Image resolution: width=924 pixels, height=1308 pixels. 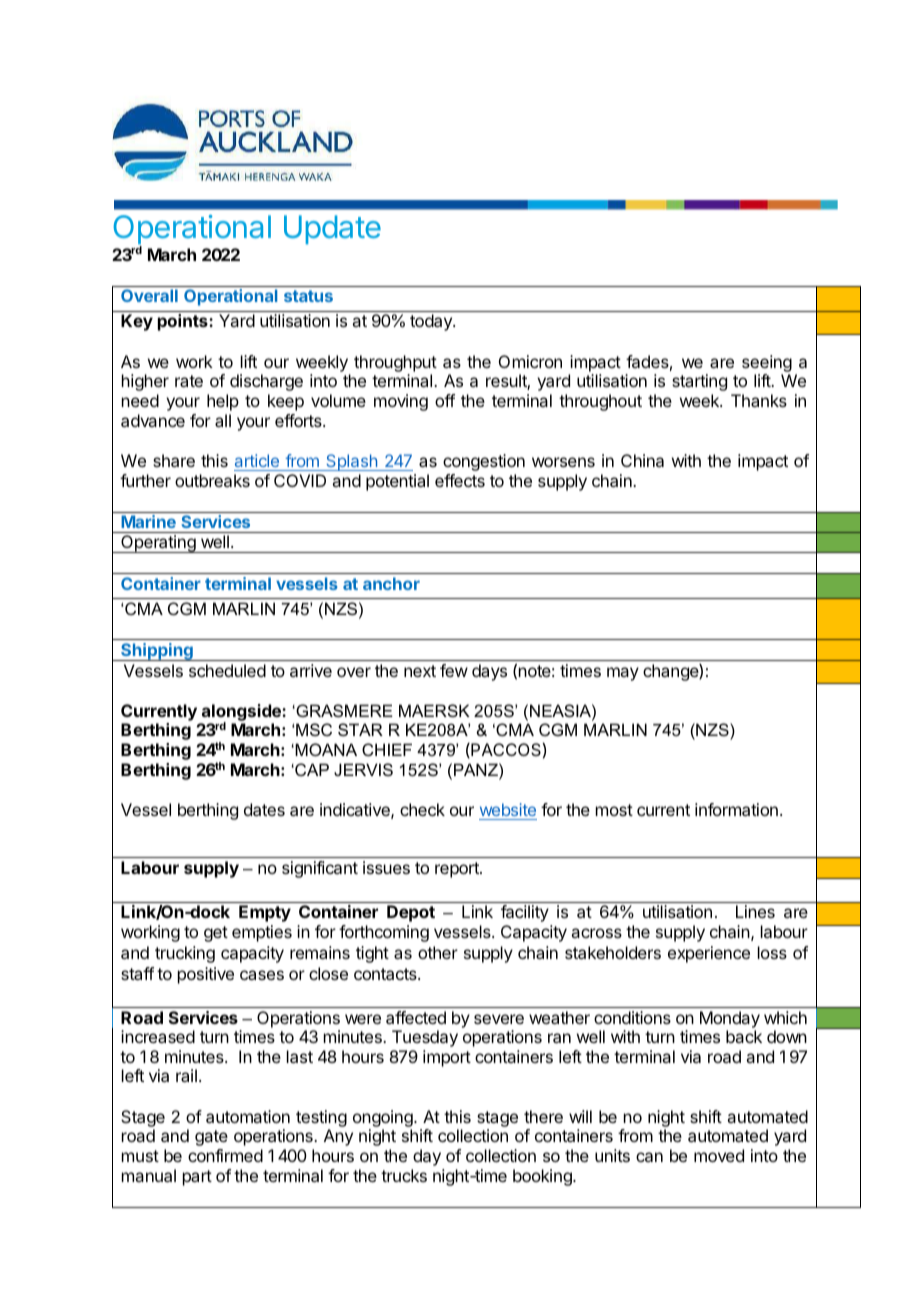 What do you see at coordinates (184, 322) in the document?
I see `points` at bounding box center [184, 322].
